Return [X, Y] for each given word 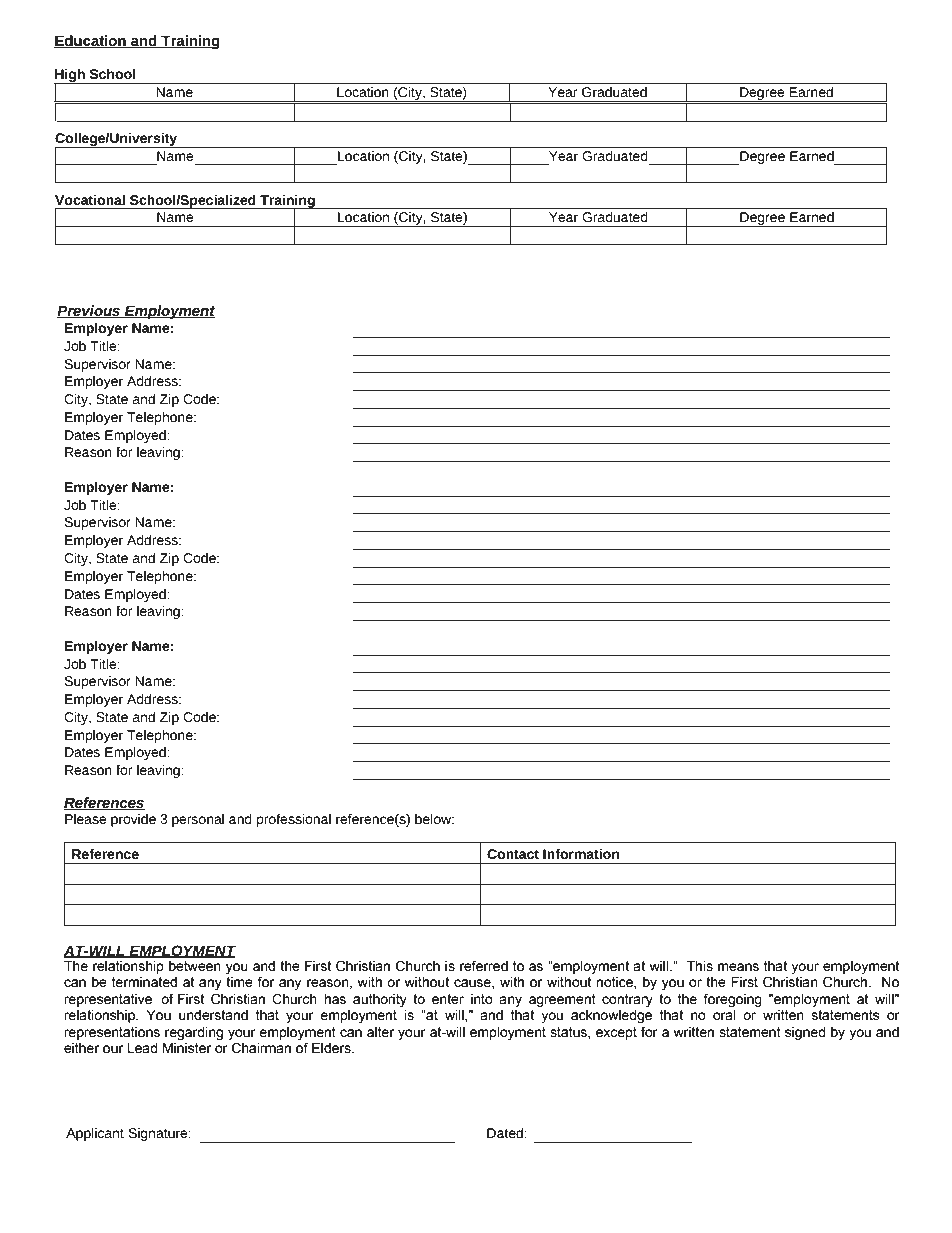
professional [294, 820]
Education [91, 42]
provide [133, 820]
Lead [143, 1048]
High [70, 77]
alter [380, 1032]
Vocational [90, 200]
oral [724, 1015]
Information [581, 854]
